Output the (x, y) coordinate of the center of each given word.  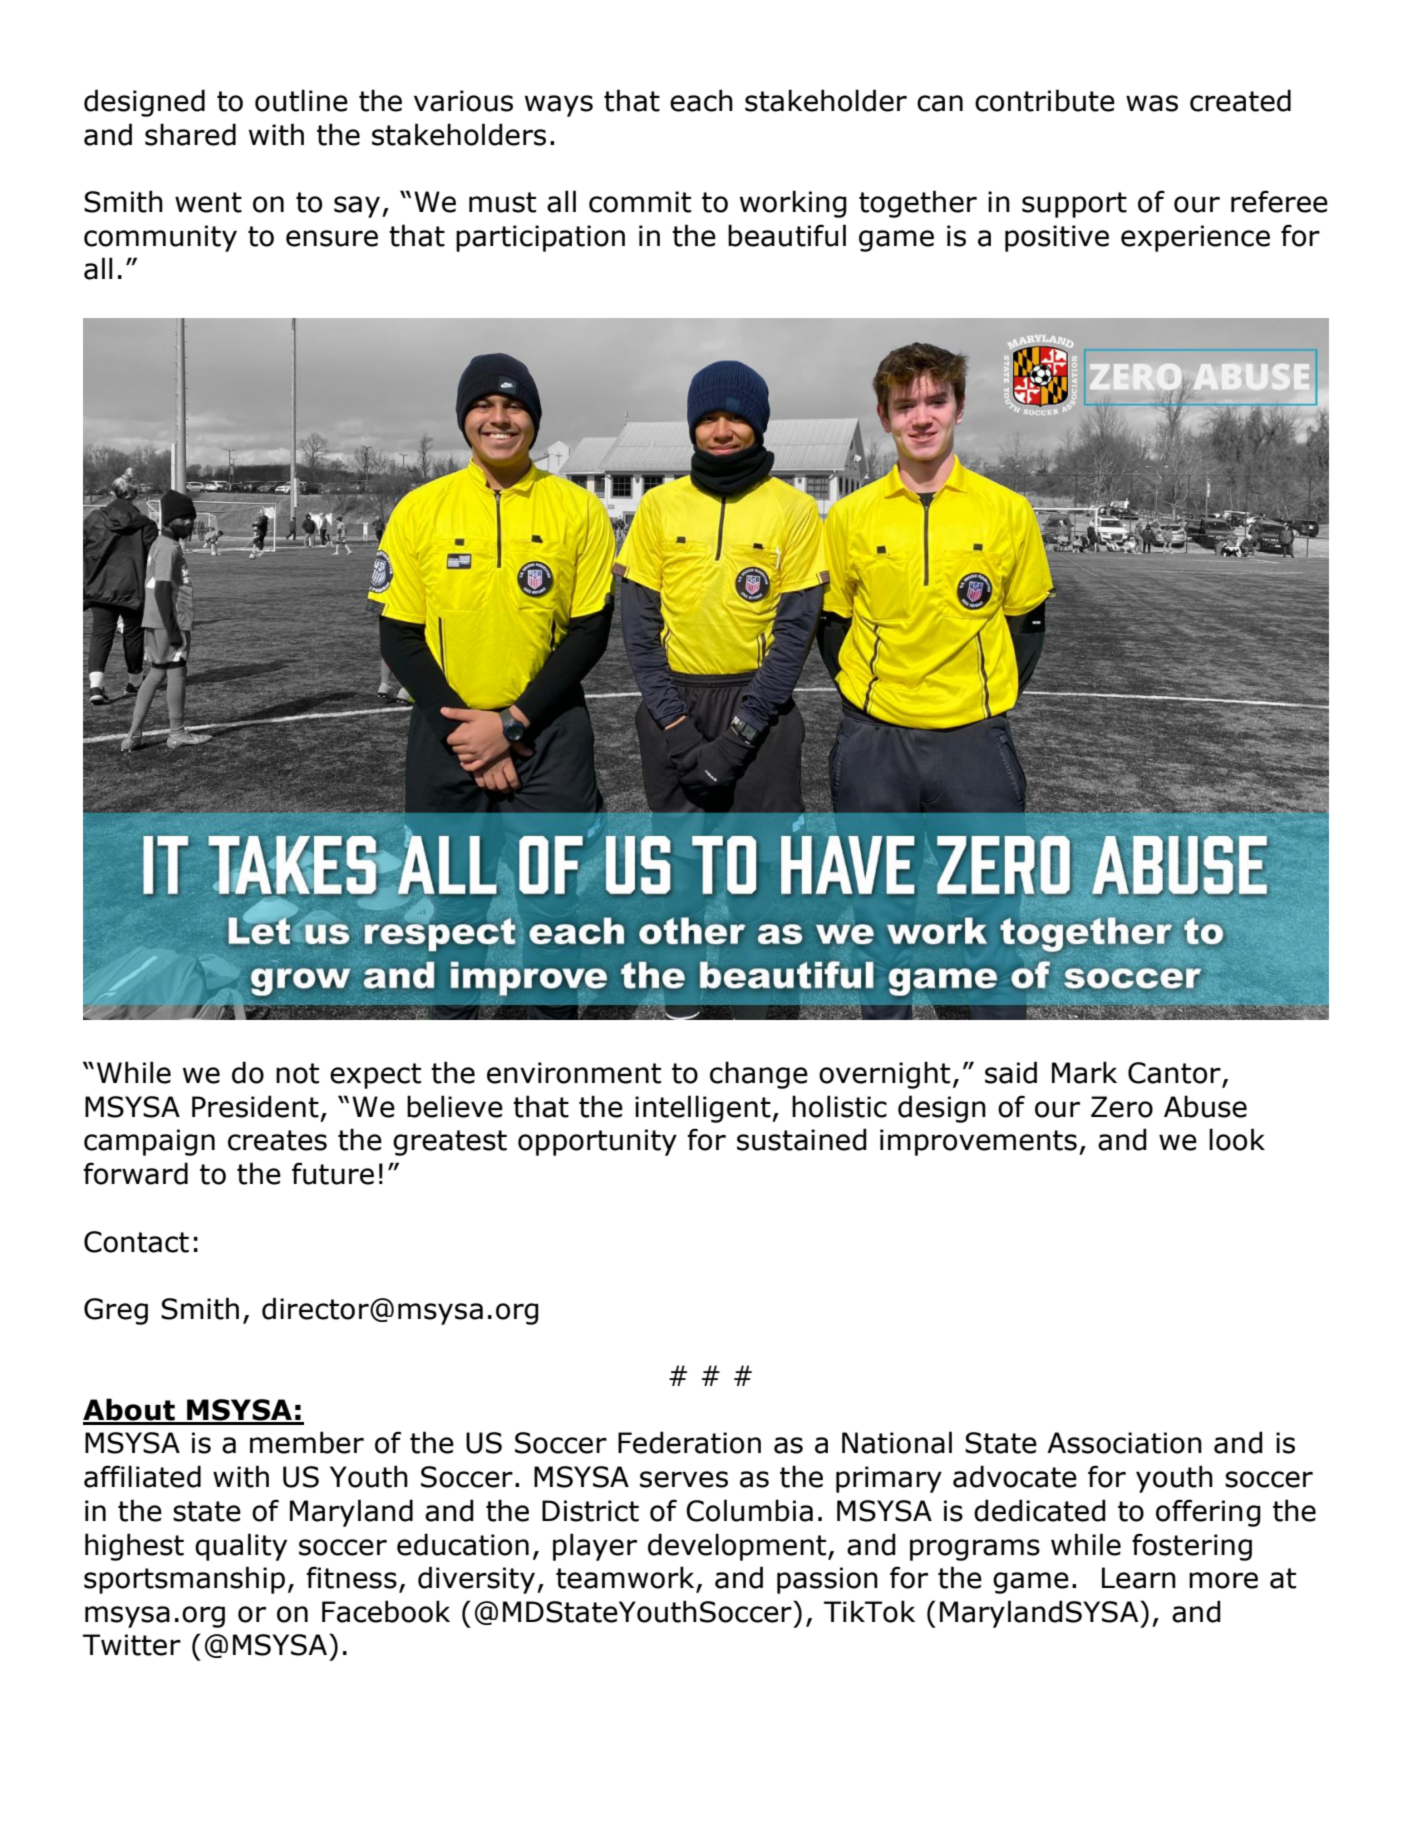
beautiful (787, 235)
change (759, 1075)
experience (1195, 238)
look (1237, 1139)
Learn (1139, 1578)
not (297, 1073)
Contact (136, 1242)
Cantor (1175, 1074)
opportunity (597, 1142)
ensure (332, 238)
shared (190, 134)
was (1152, 103)
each (701, 100)
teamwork (626, 1578)
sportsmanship (184, 1580)
